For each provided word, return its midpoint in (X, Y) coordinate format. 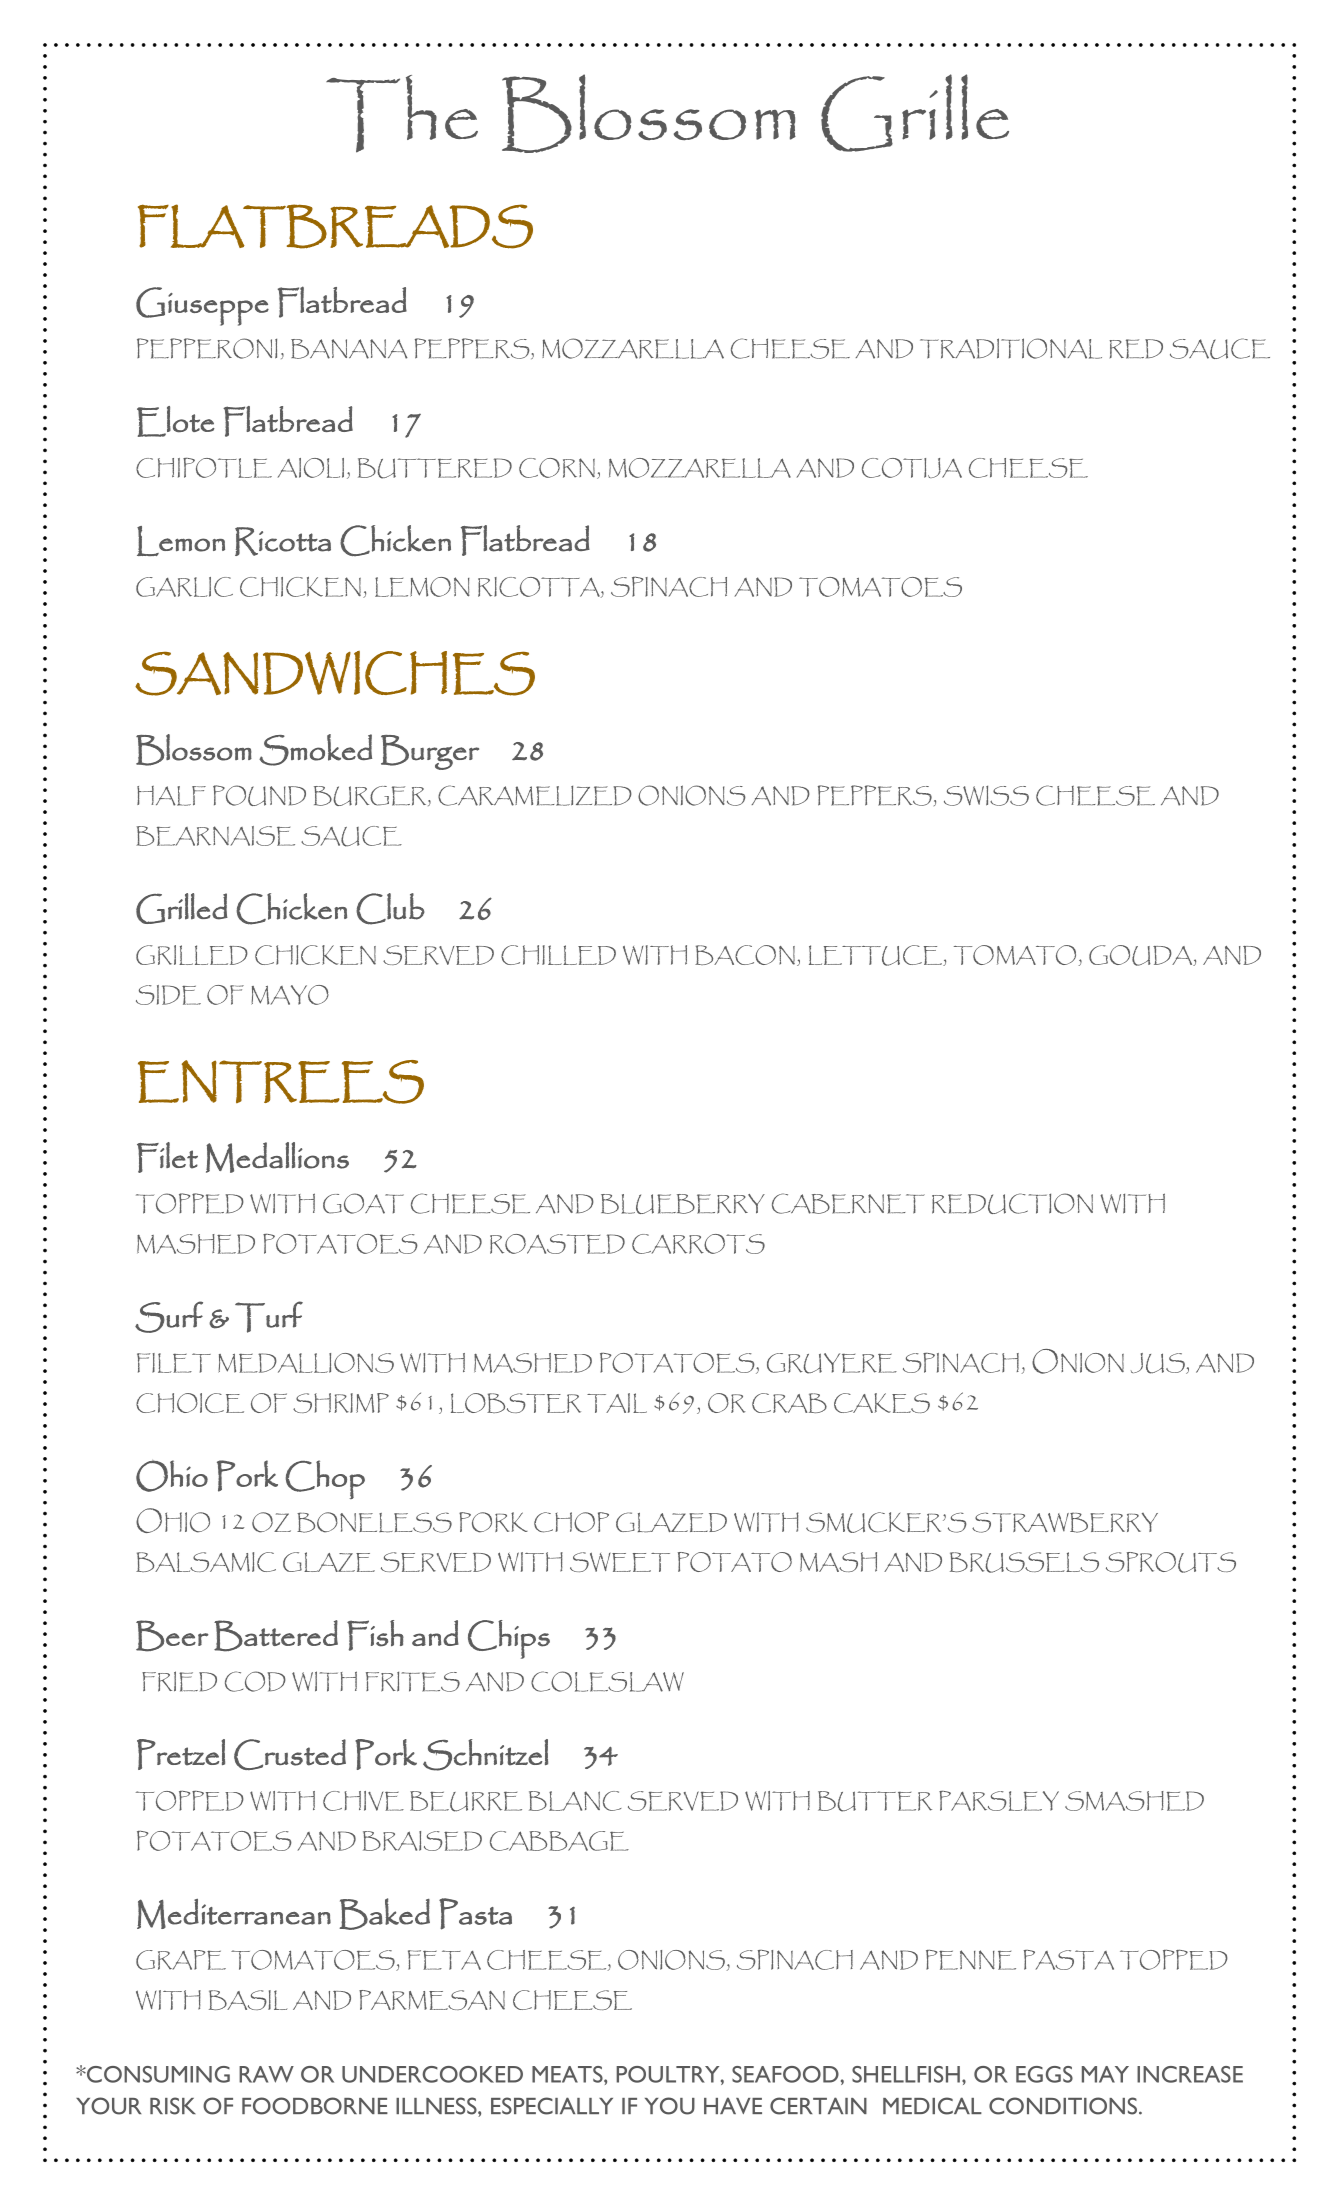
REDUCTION (1012, 1203)
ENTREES (281, 1082)
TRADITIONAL (1011, 348)
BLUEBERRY (683, 1204)
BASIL (248, 2000)
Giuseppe (202, 306)
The (402, 114)
